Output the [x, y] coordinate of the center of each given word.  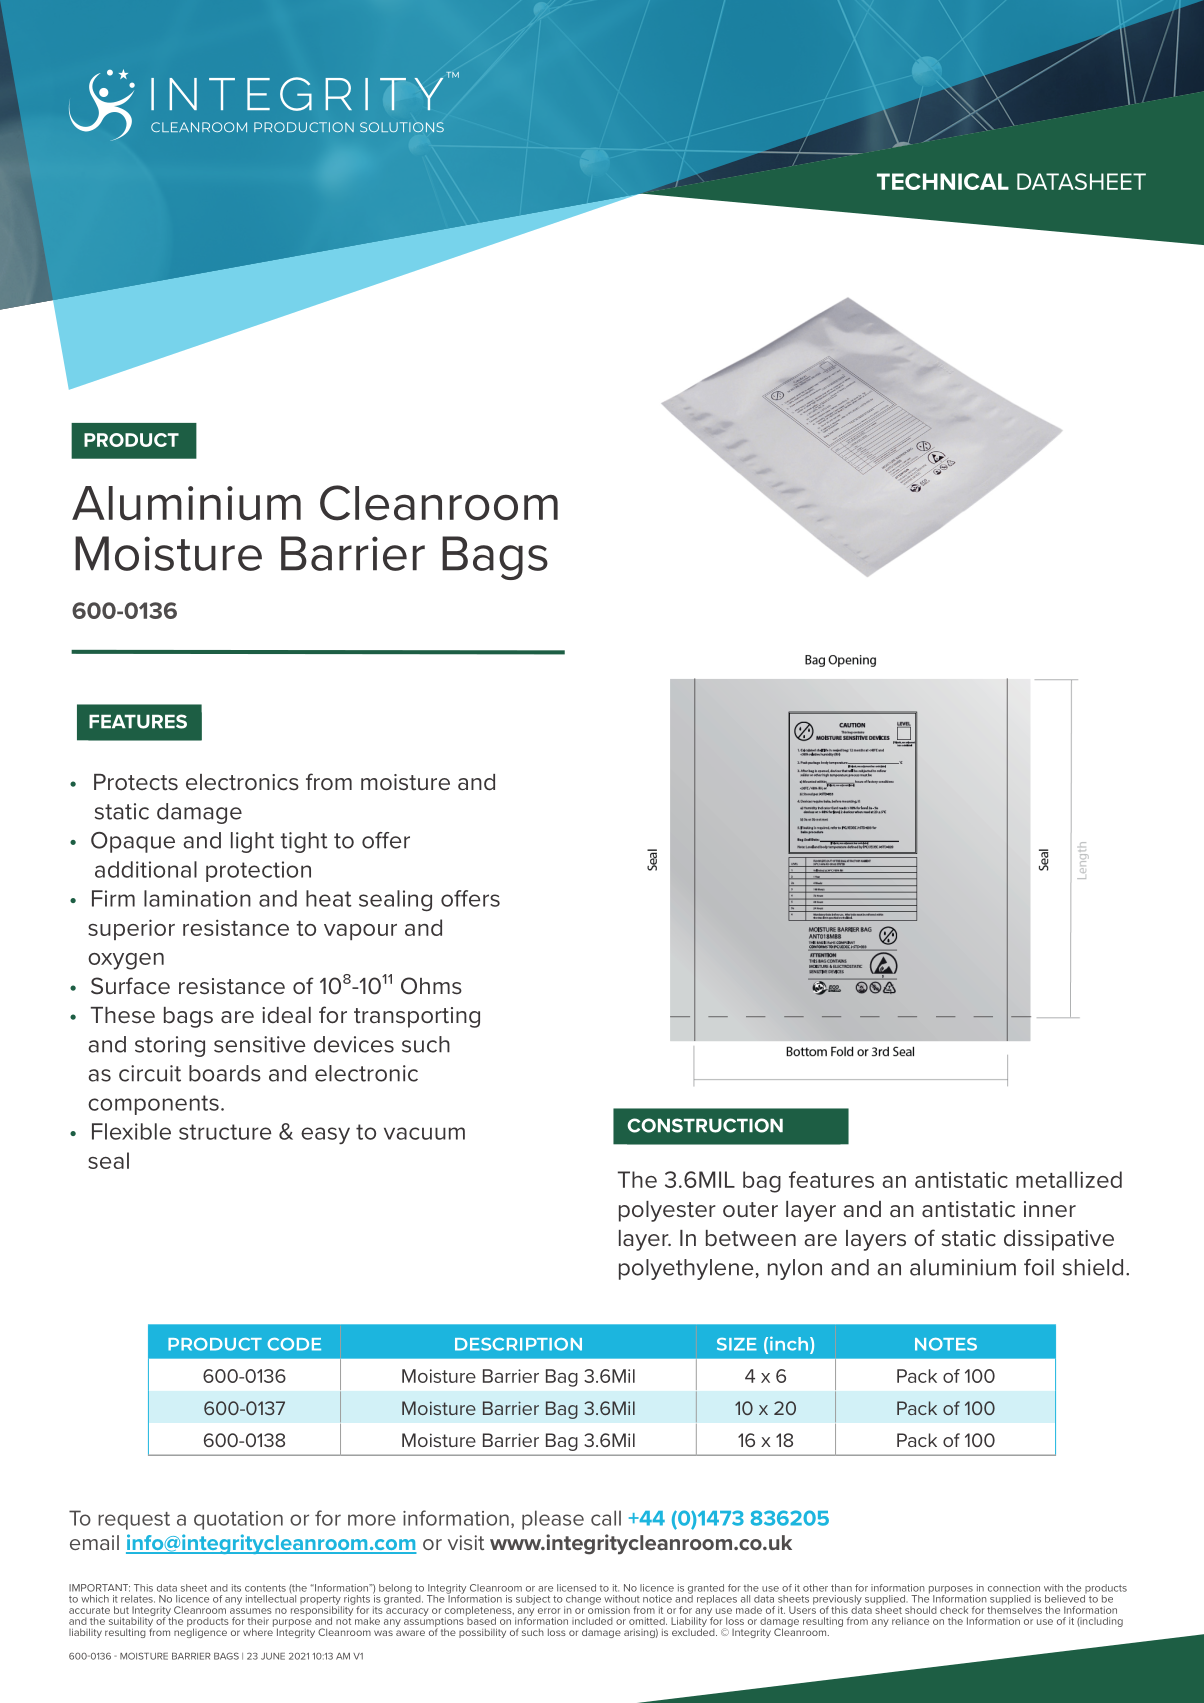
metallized [1069, 1179]
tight [304, 842]
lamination [197, 898]
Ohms [431, 986]
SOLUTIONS [402, 127]
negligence [200, 1632]
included [592, 1621]
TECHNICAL [943, 181]
